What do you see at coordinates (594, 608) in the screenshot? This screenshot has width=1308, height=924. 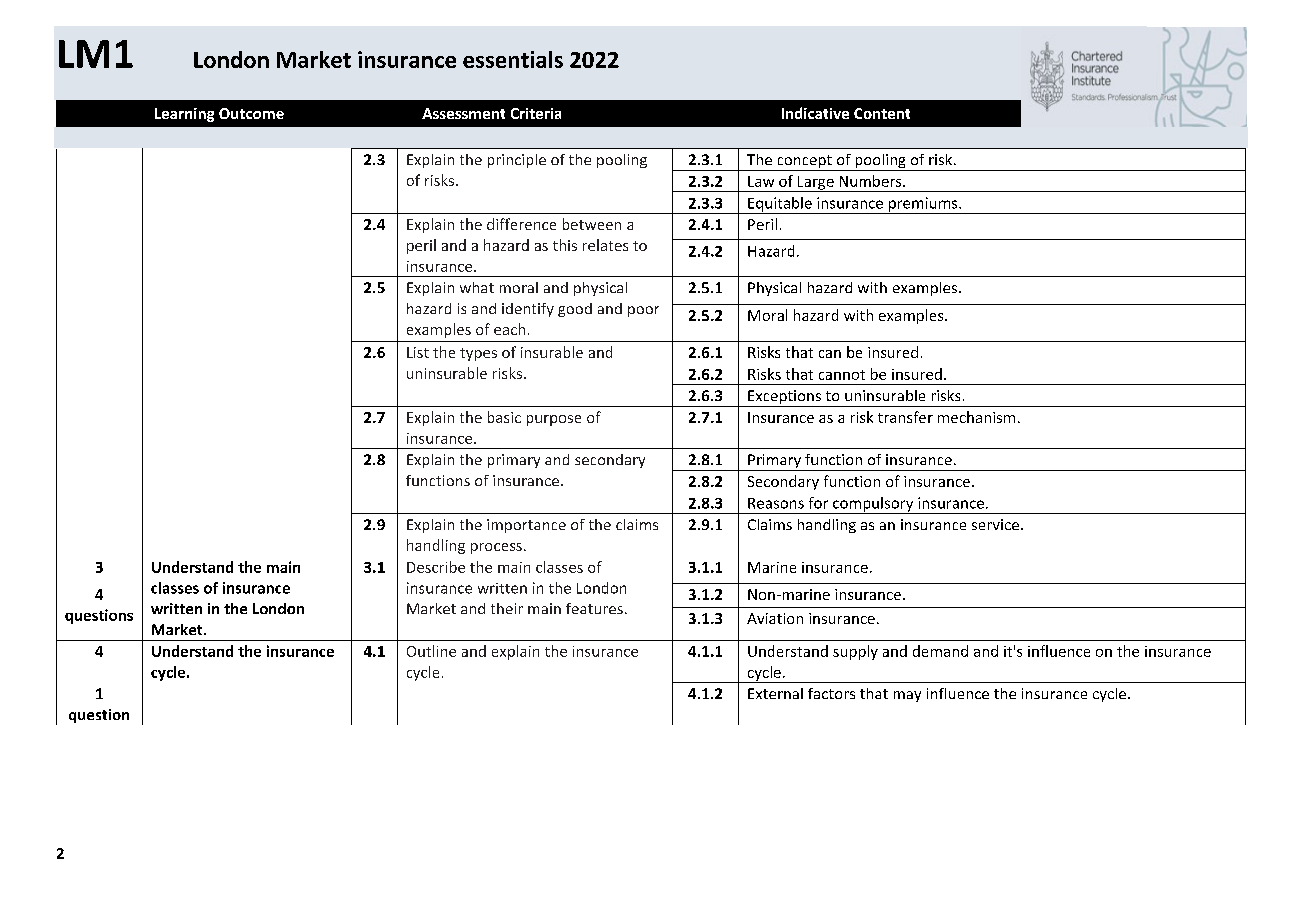 I see `features` at bounding box center [594, 608].
